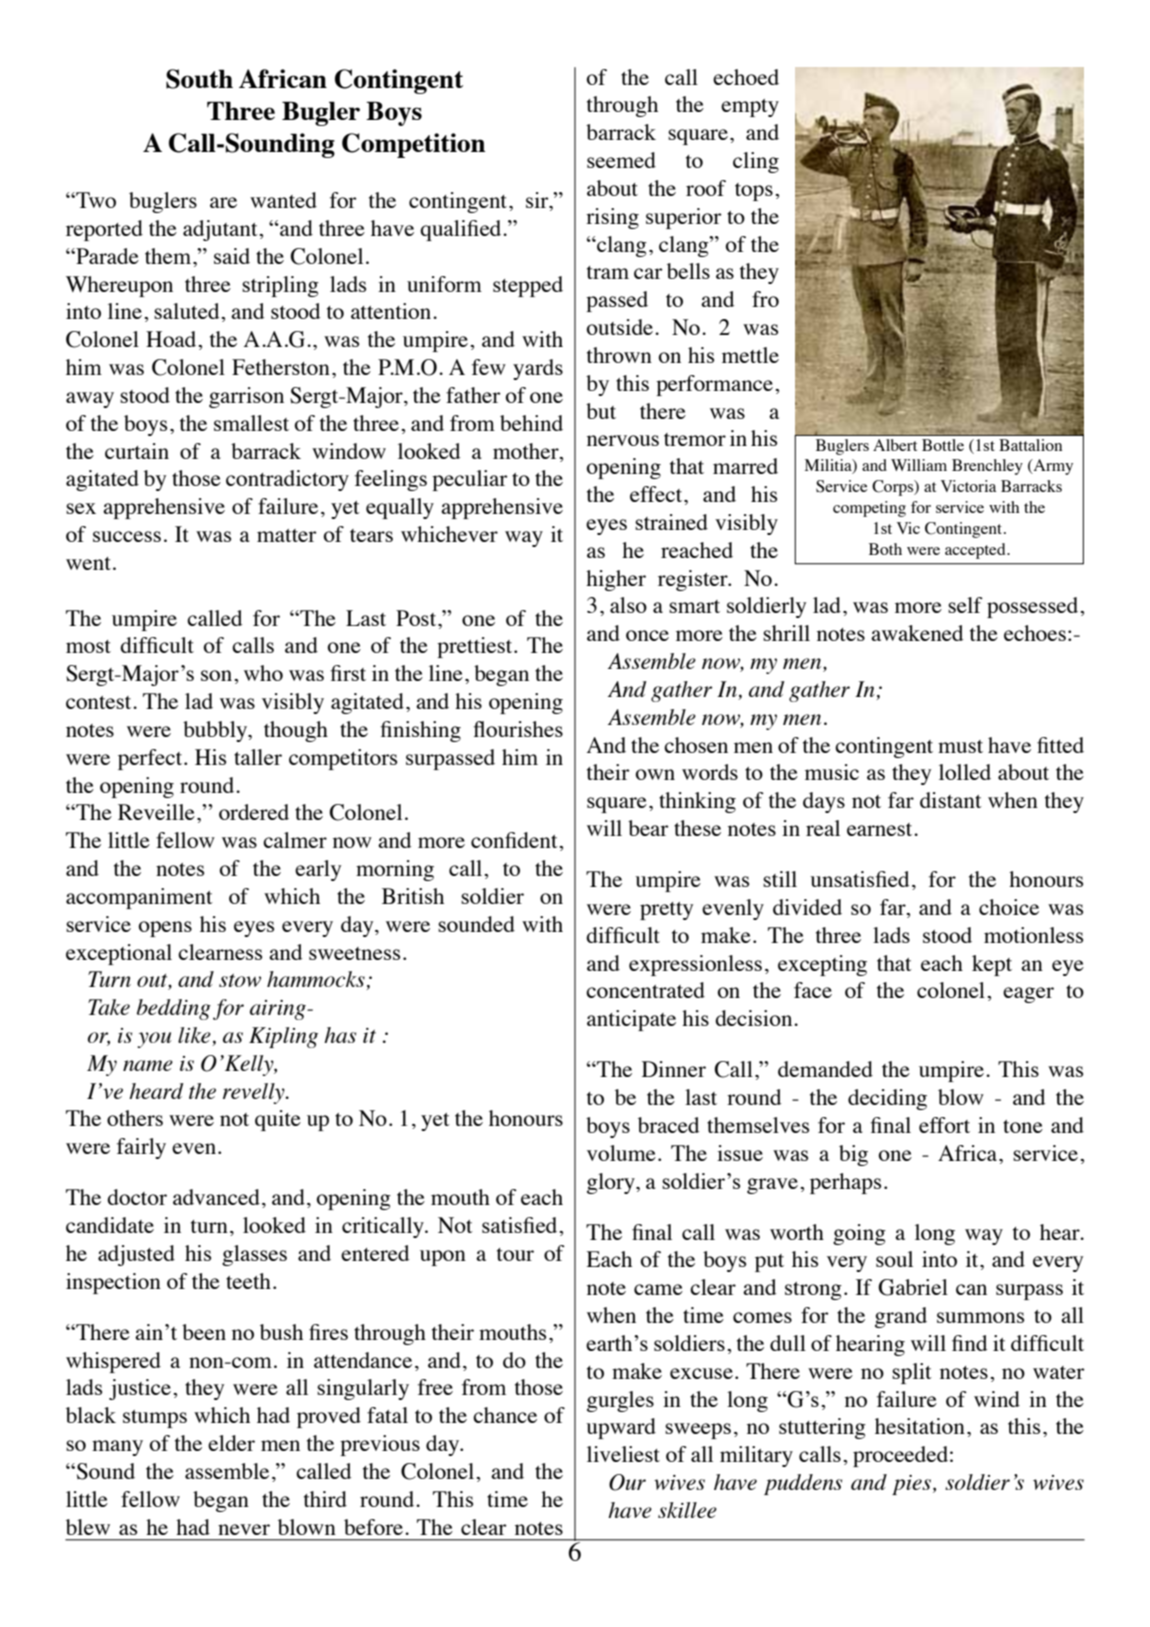  Describe the element at coordinates (750, 108) in the document. I see `empty` at that location.
